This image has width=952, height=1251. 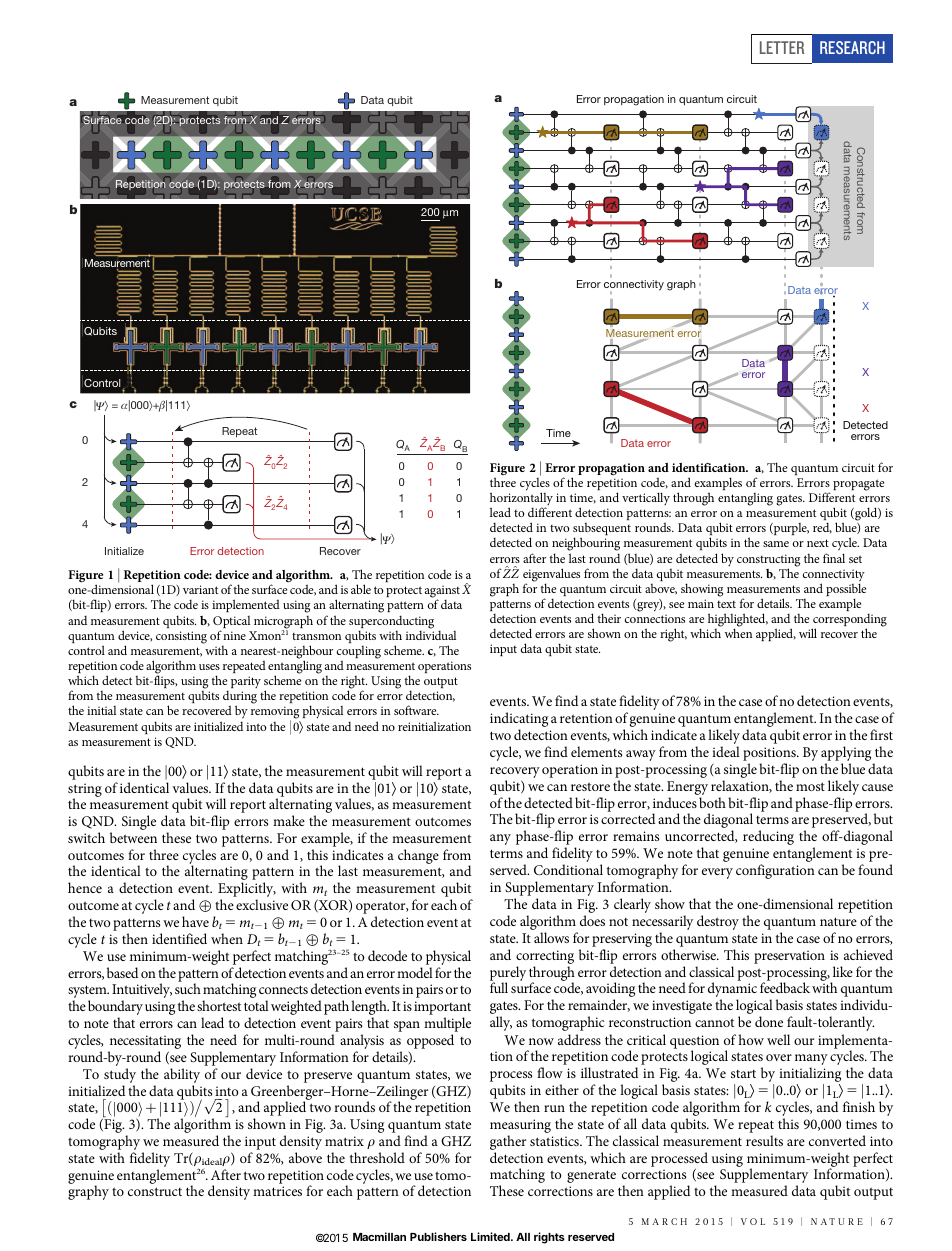 I want to click on allows, so click(x=551, y=937).
